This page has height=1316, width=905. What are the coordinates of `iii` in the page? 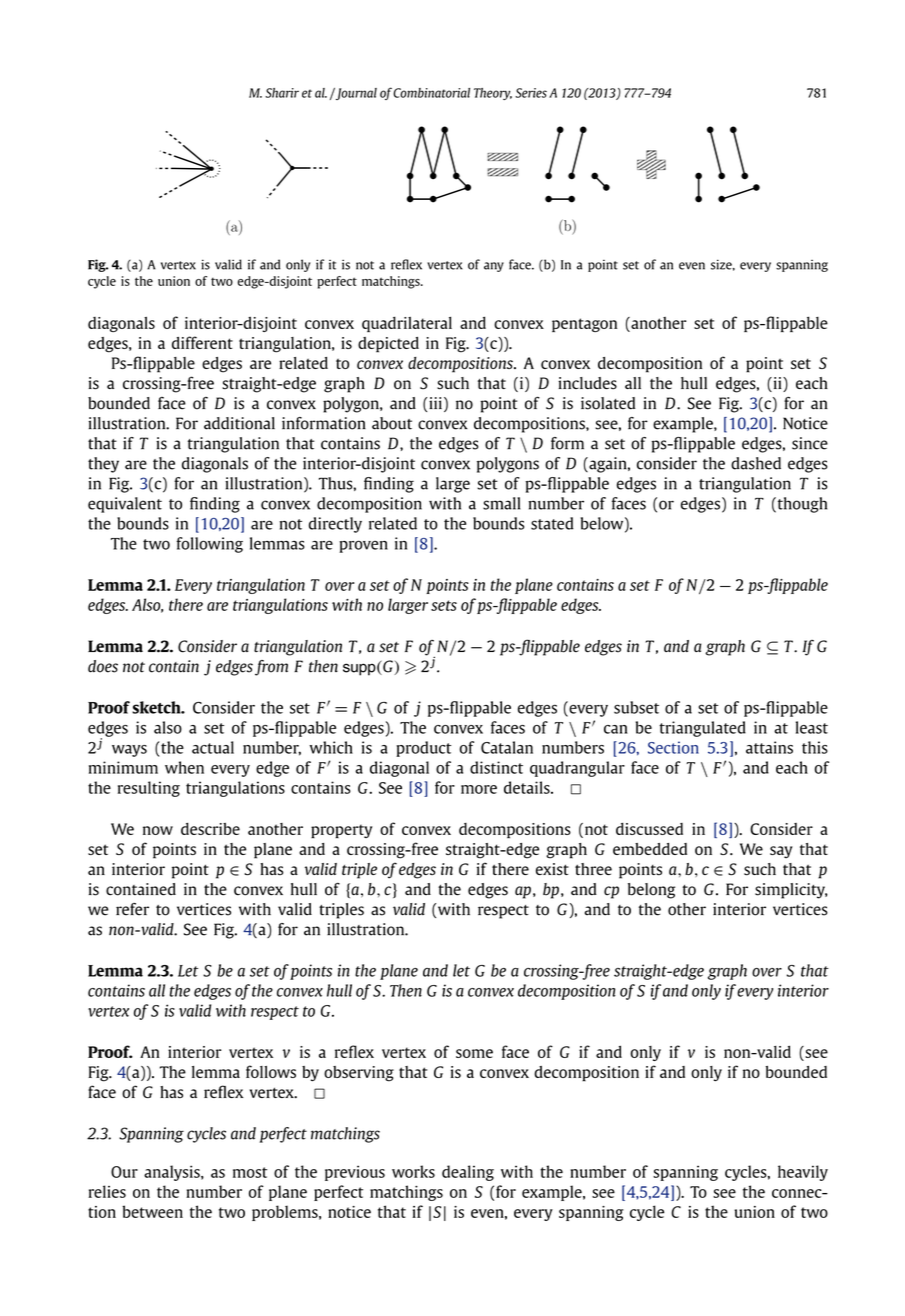 It's located at (435, 403).
